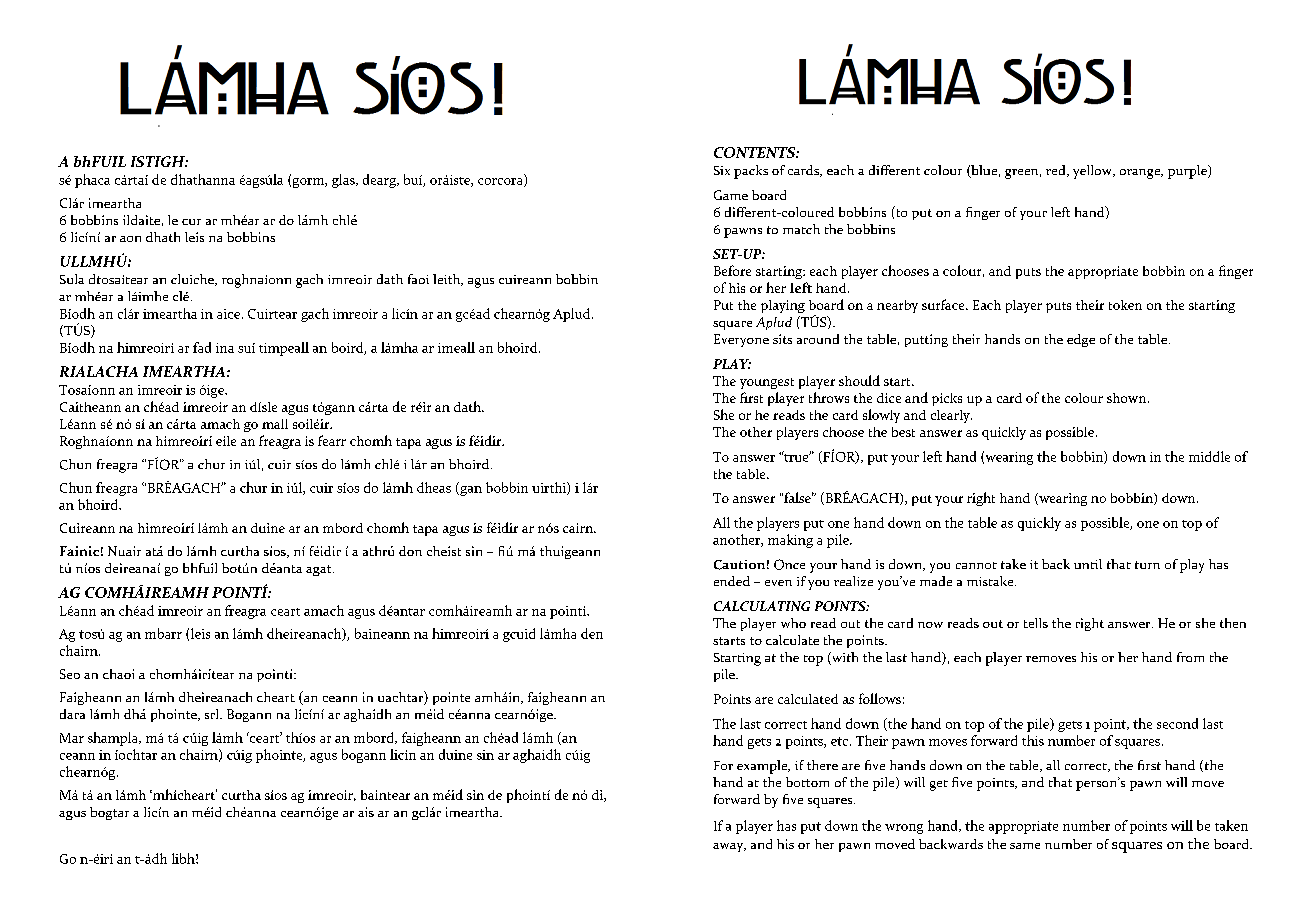 The image size is (1308, 924). I want to click on ais, so click(366, 812).
